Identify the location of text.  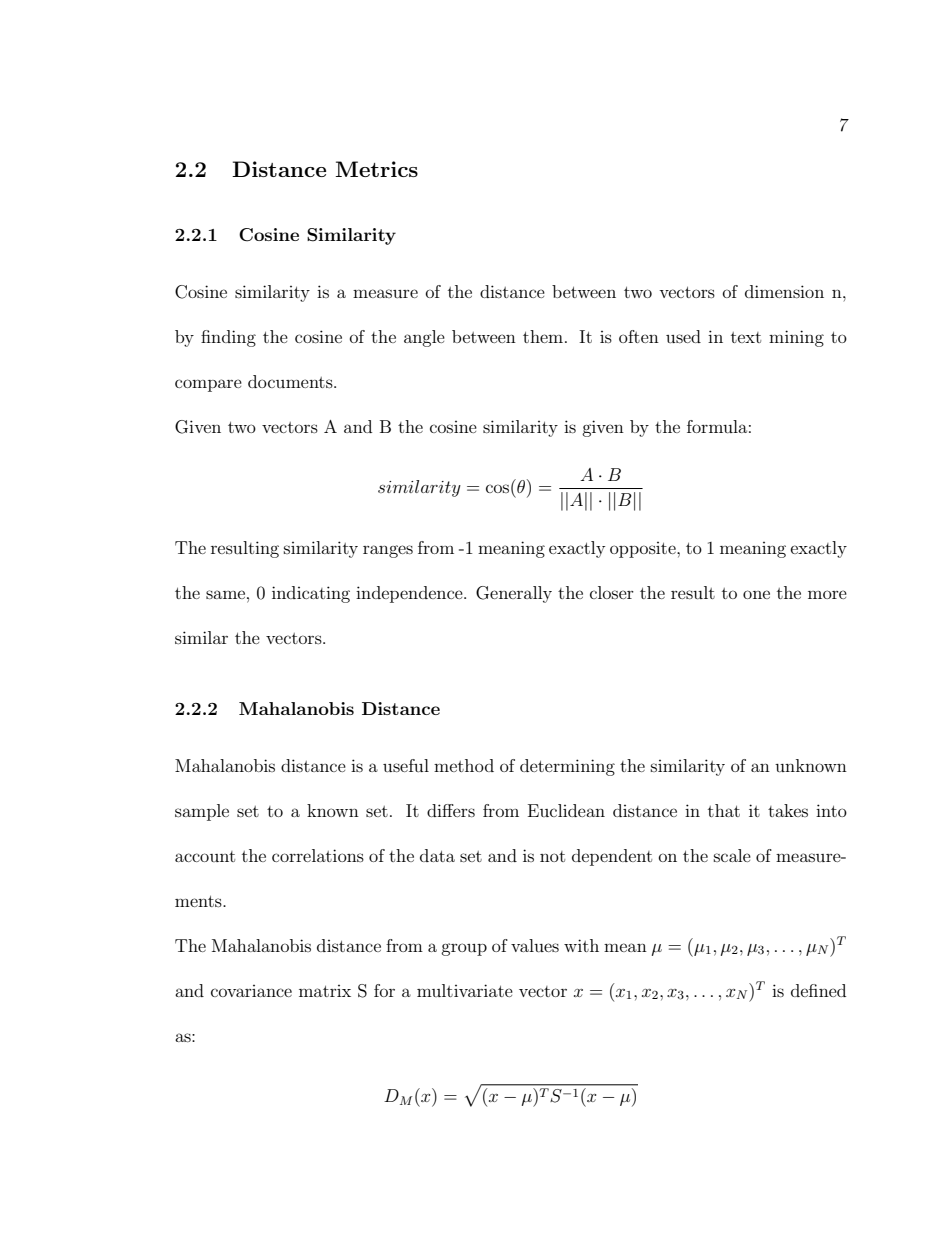
(746, 337).
